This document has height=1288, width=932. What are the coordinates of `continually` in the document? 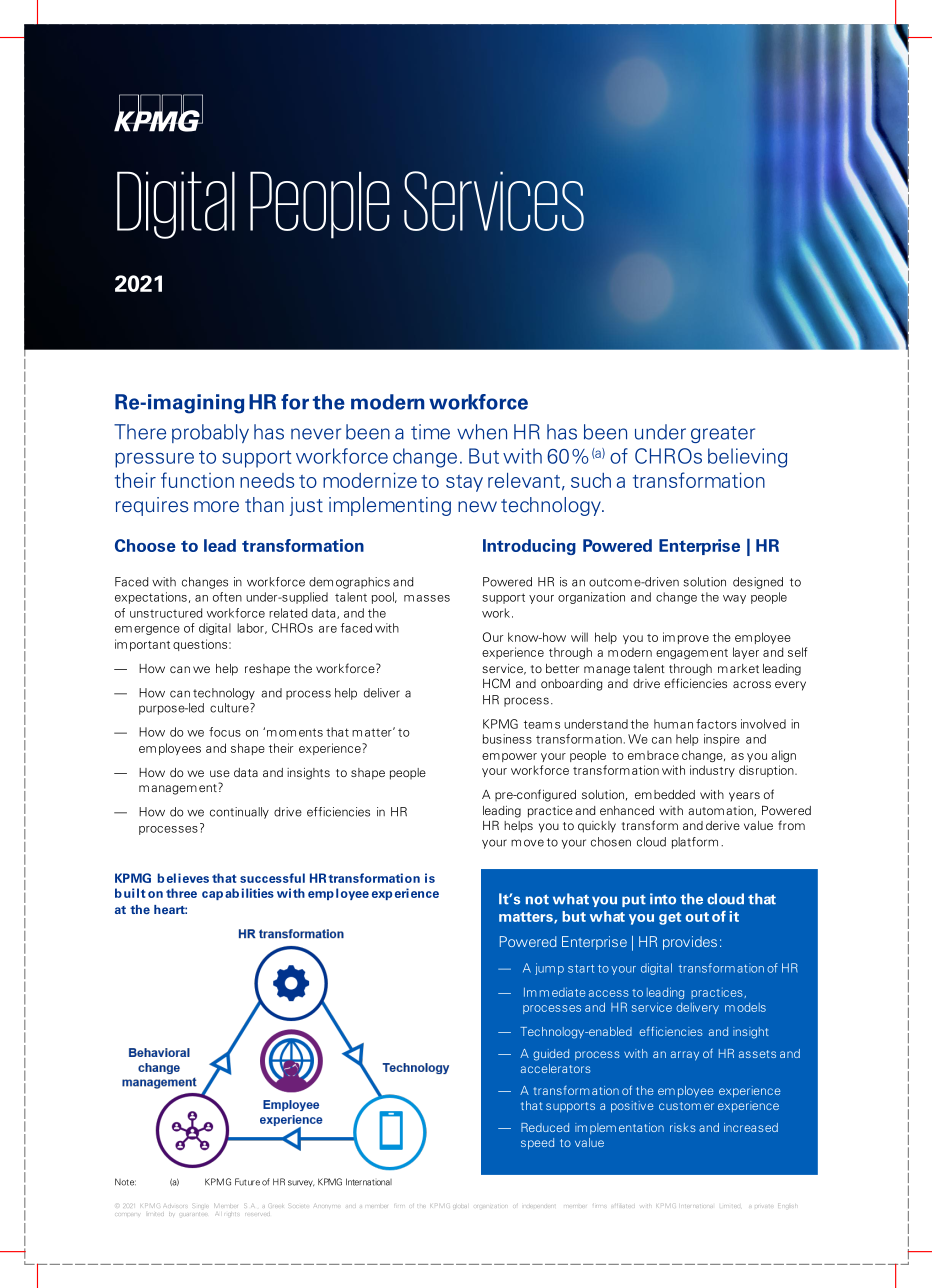 It's located at (239, 813).
